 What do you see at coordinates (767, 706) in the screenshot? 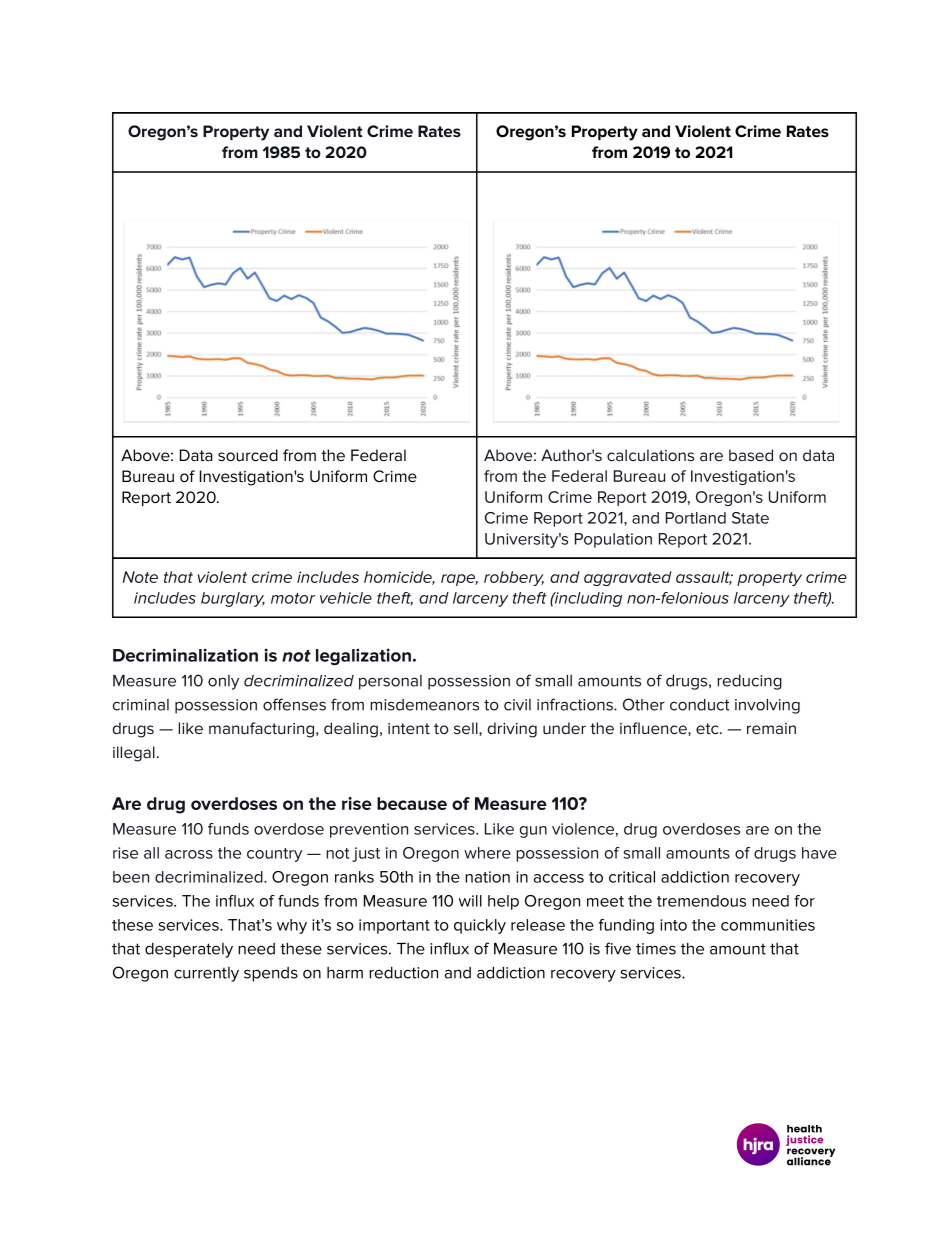
I see `involving` at bounding box center [767, 706].
